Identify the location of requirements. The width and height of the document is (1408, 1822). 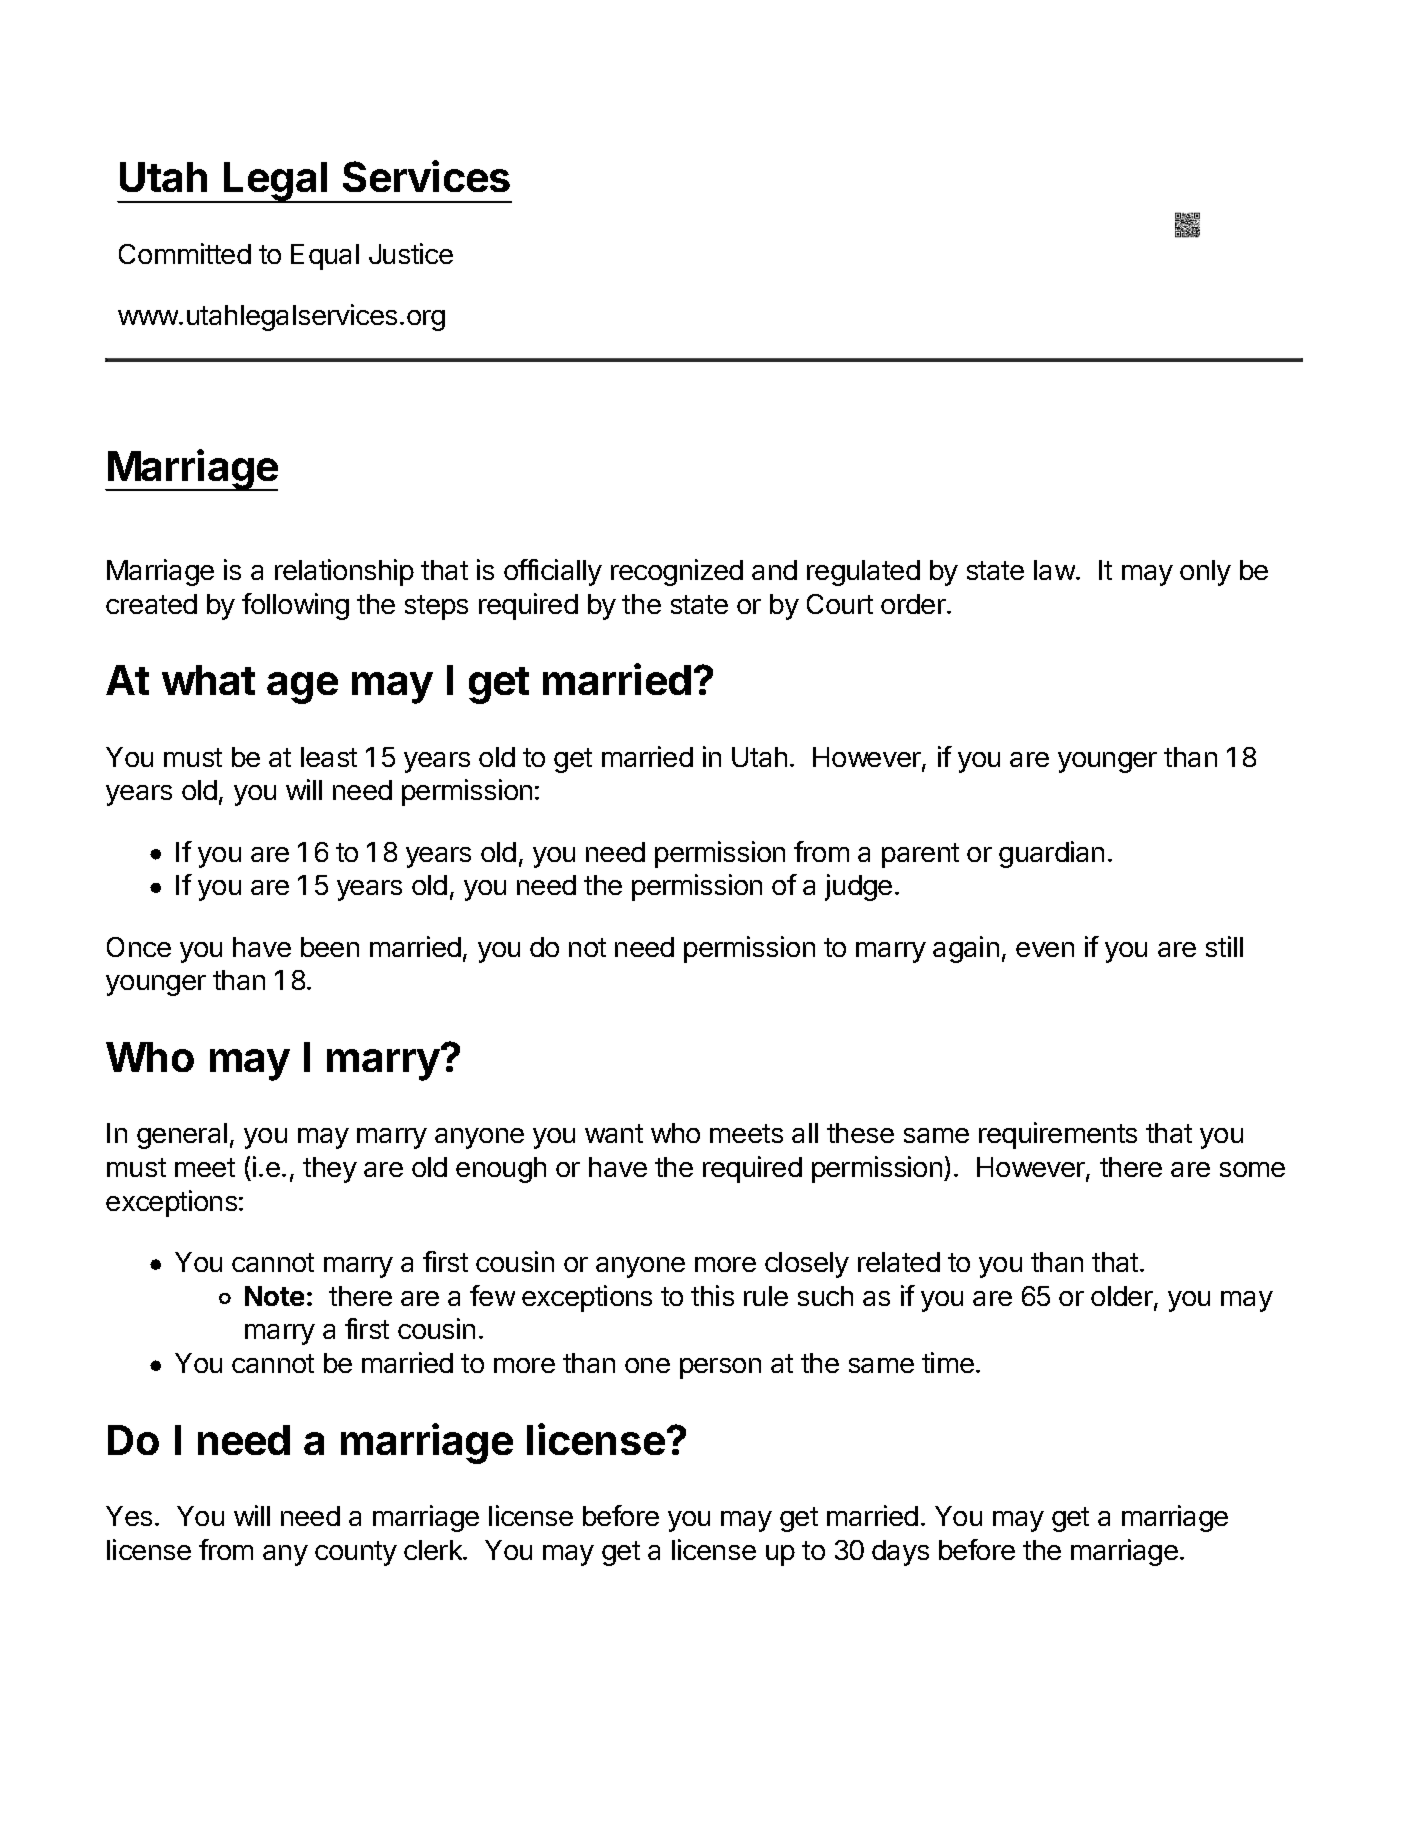
(1058, 1135).
